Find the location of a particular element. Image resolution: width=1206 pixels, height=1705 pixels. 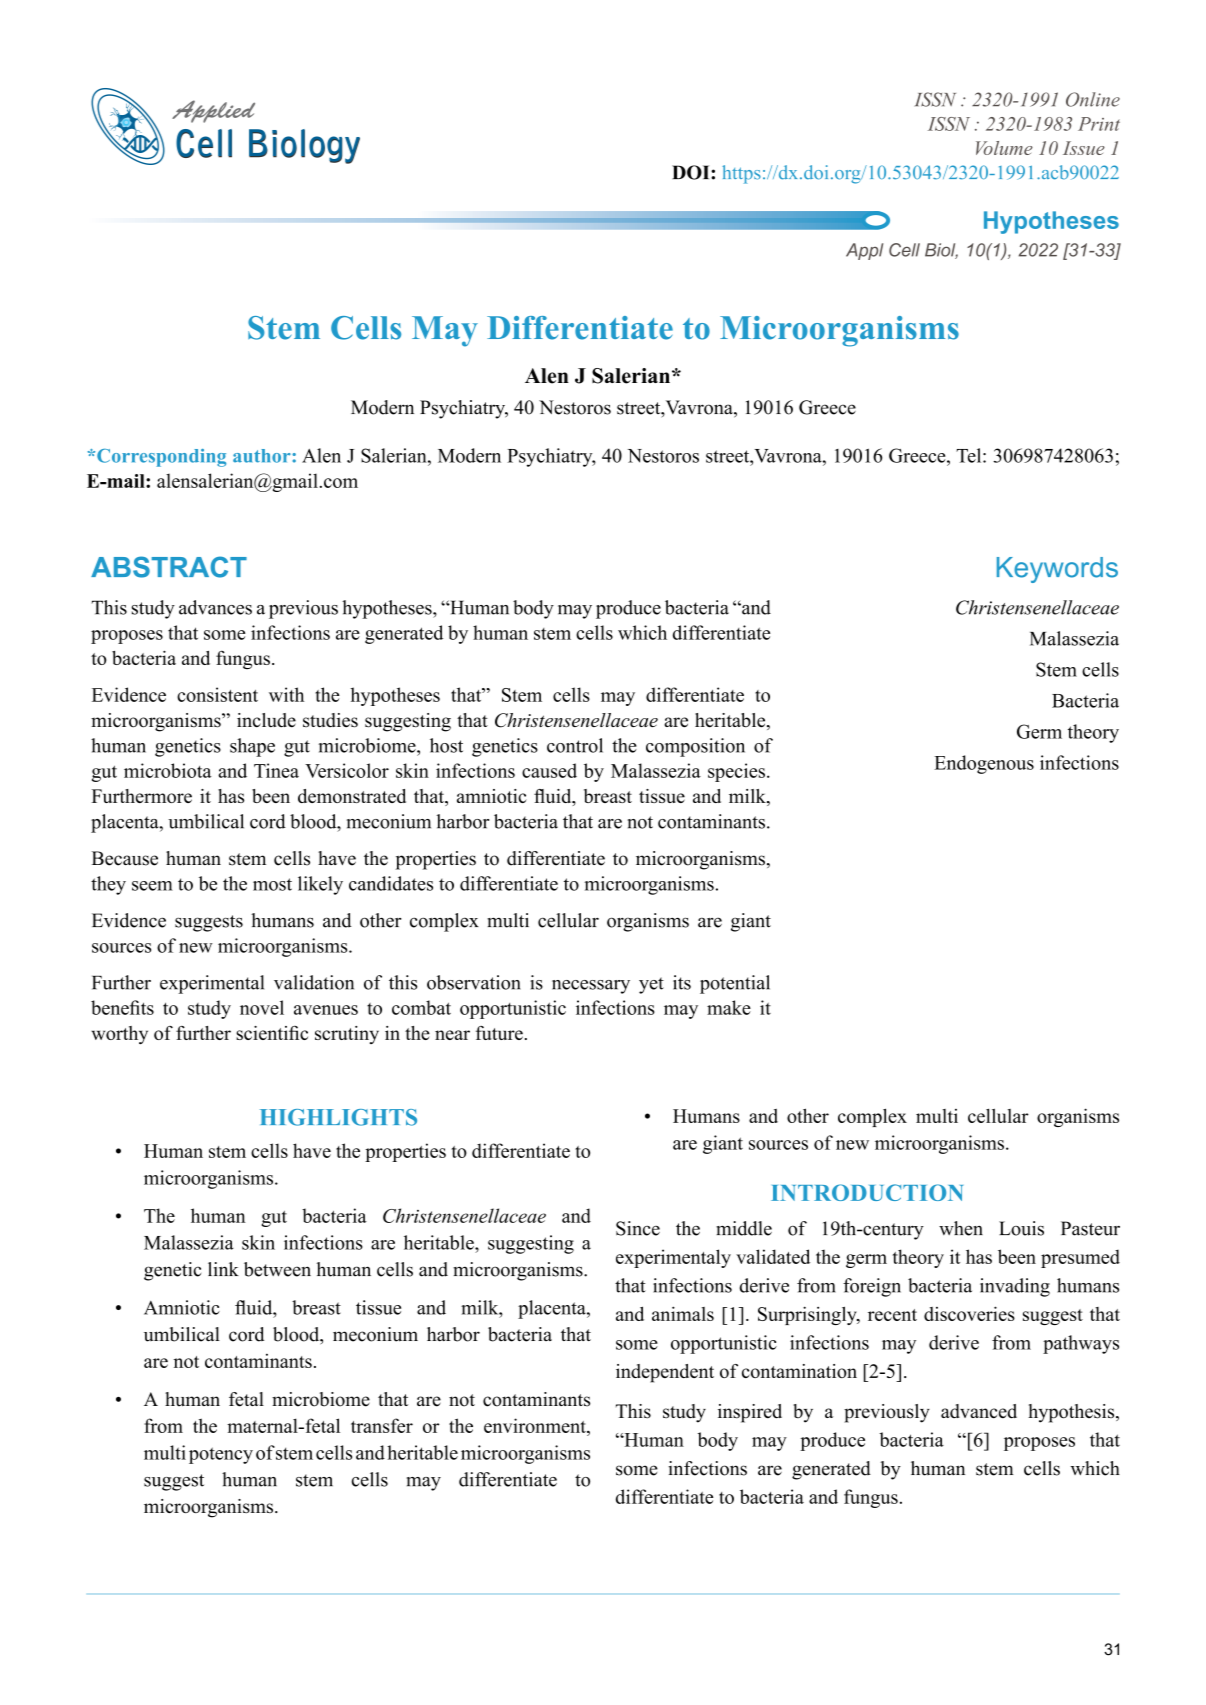

Print is located at coordinates (1099, 124).
